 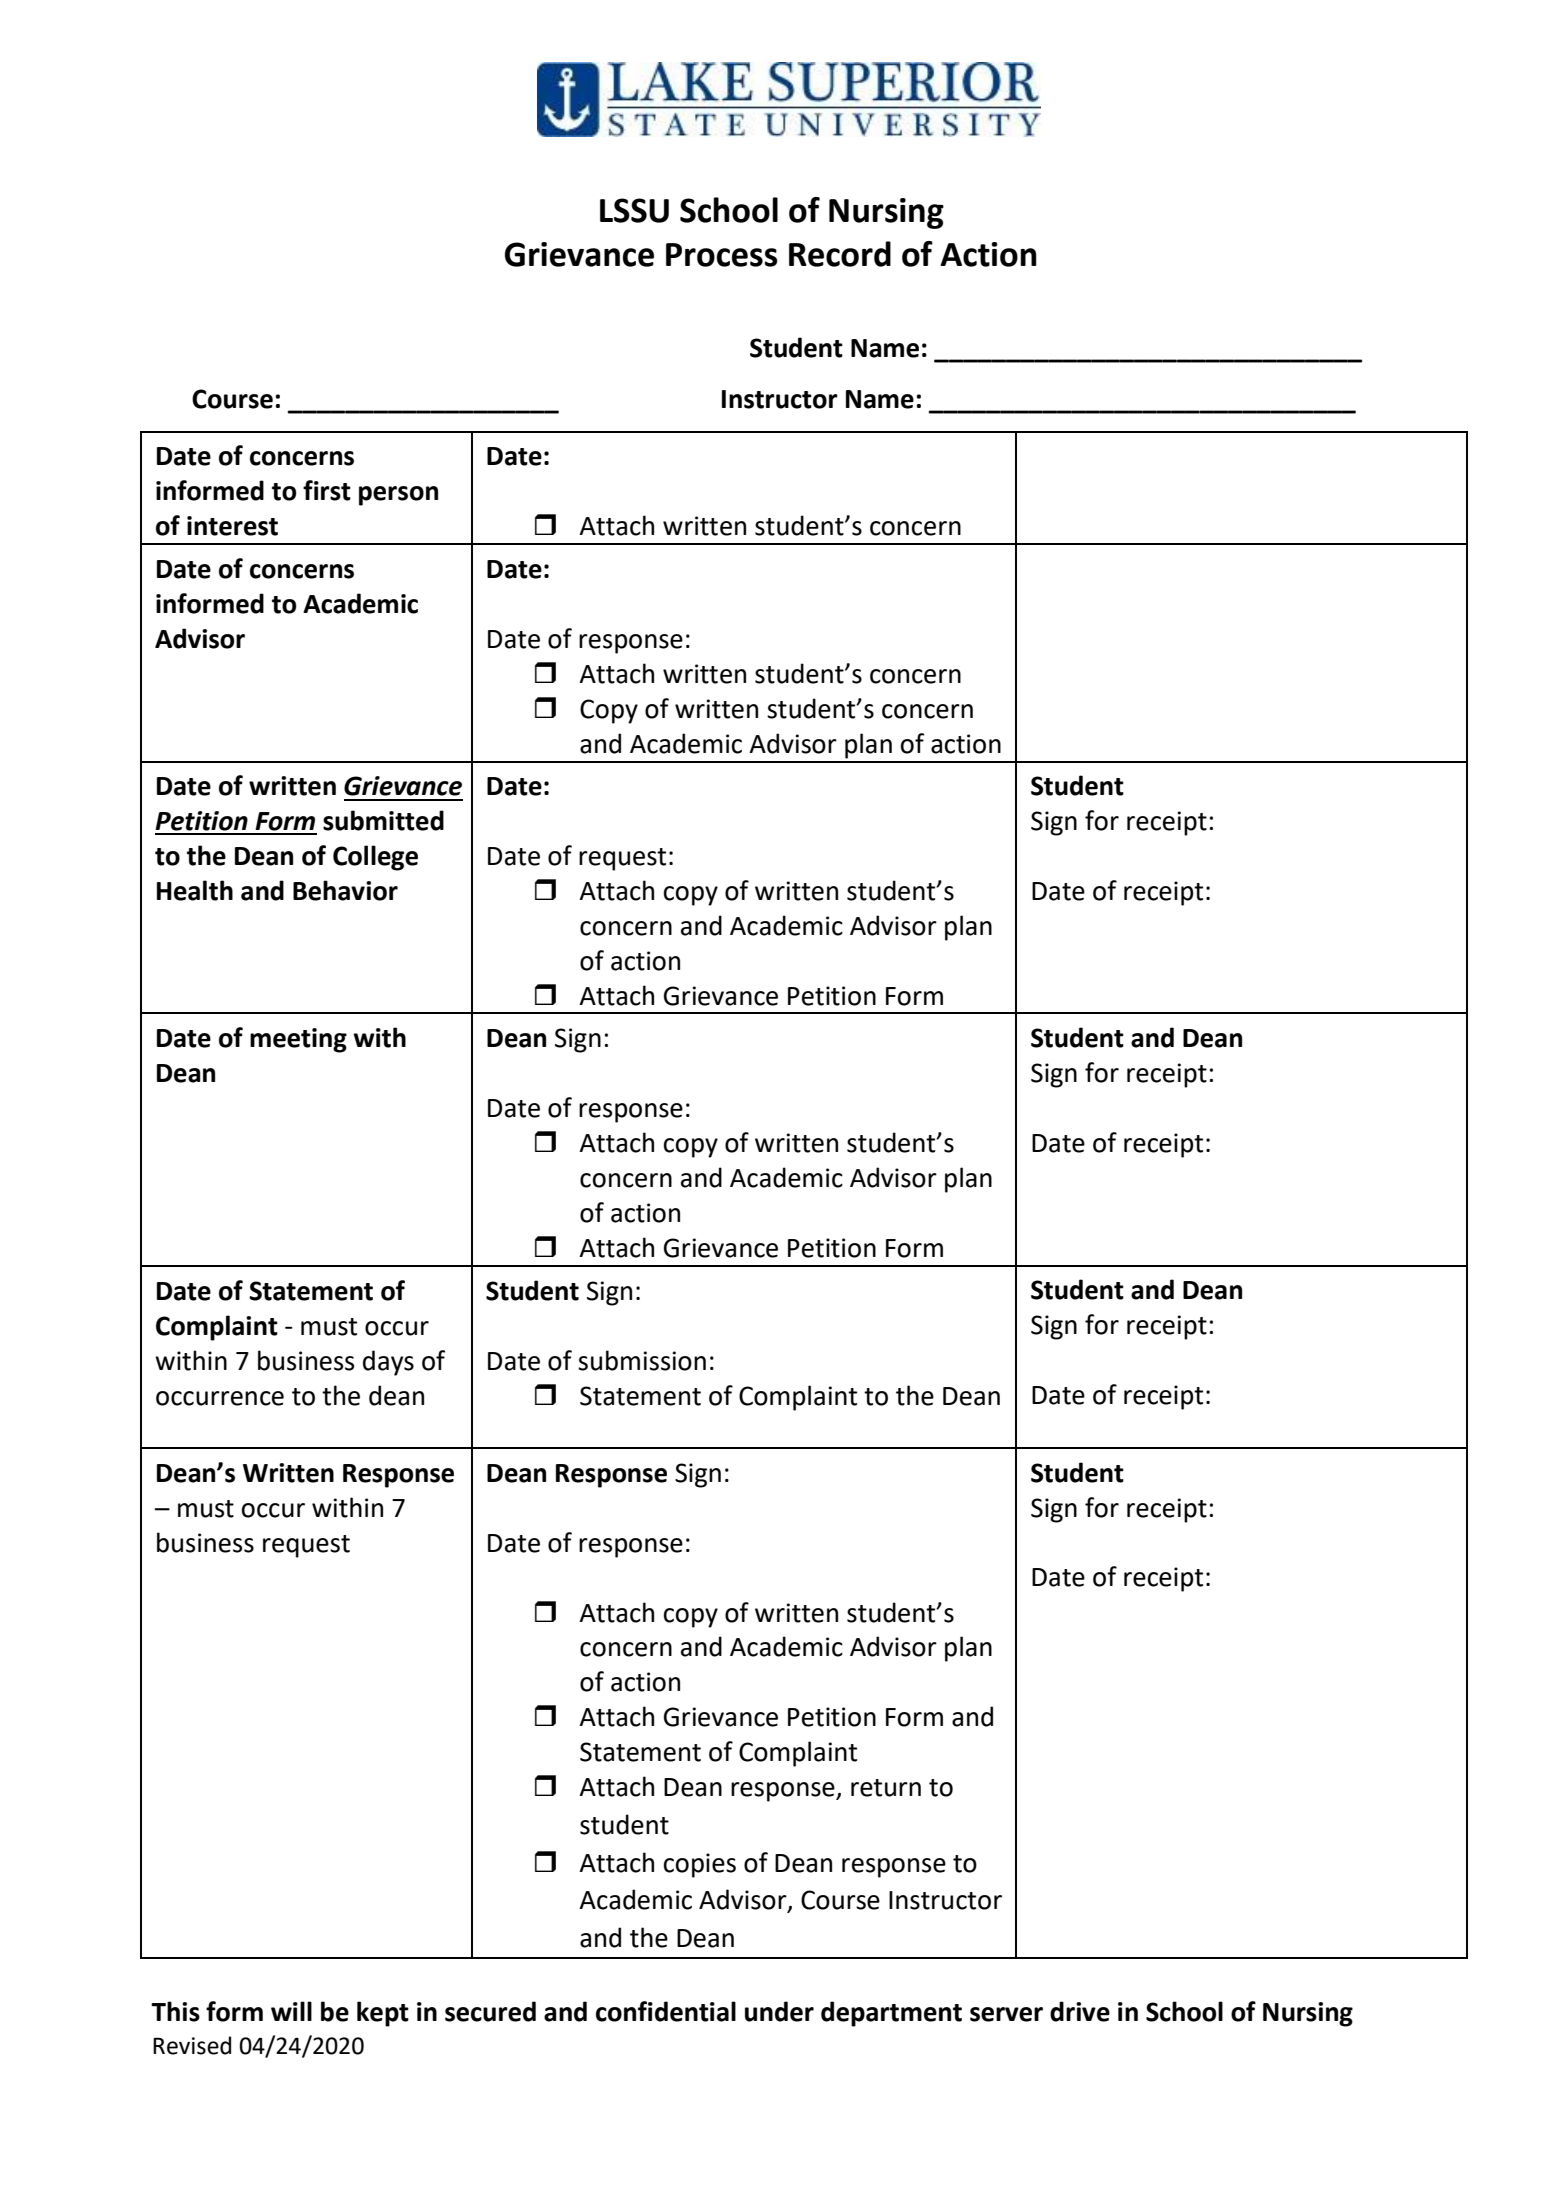 I want to click on days, so click(x=388, y=1363).
